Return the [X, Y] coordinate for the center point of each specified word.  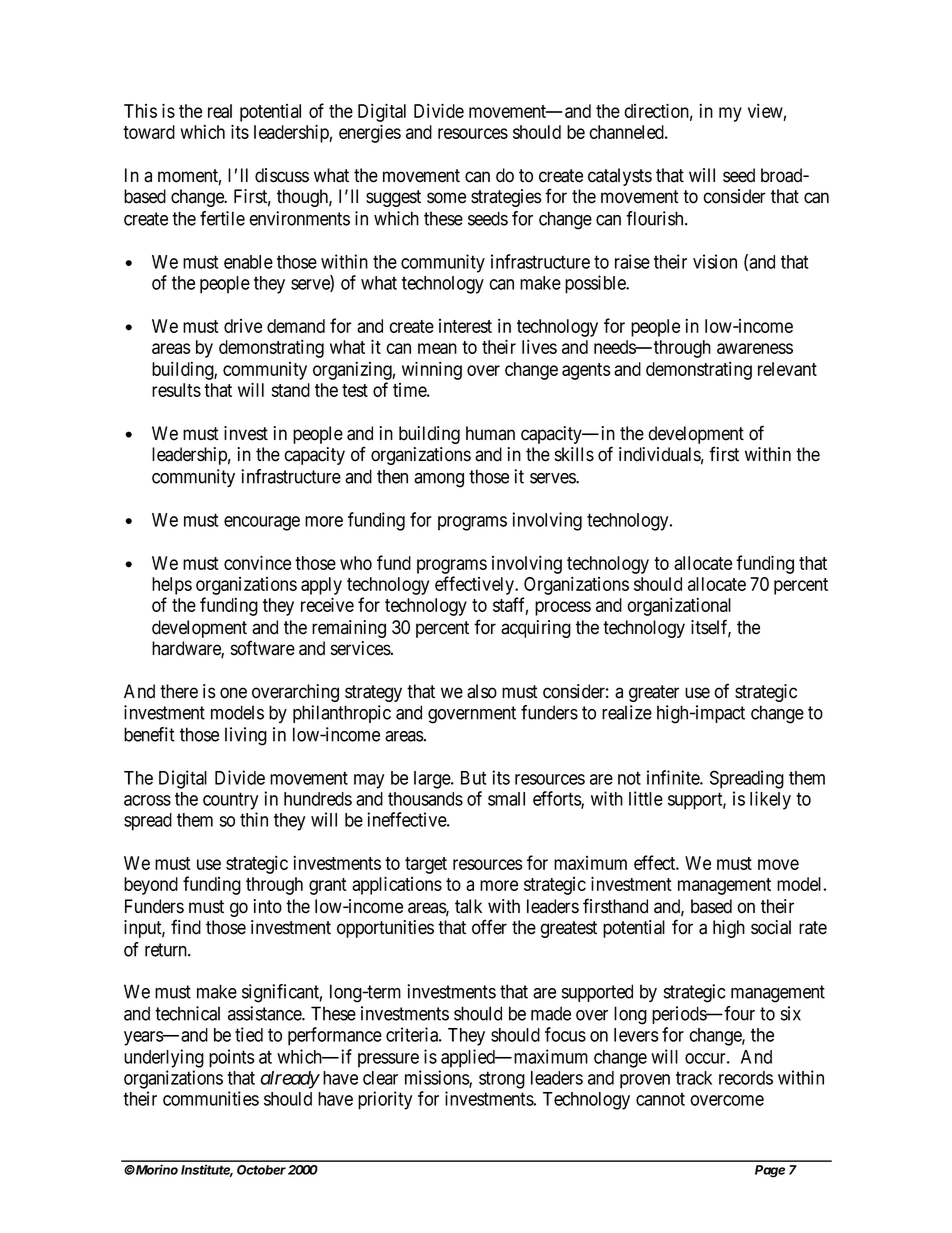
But [473, 778]
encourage [262, 523]
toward [149, 132]
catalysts [620, 177]
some [446, 198]
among [439, 480]
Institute [207, 1170]
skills [574, 454]
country [230, 801]
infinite [674, 777]
